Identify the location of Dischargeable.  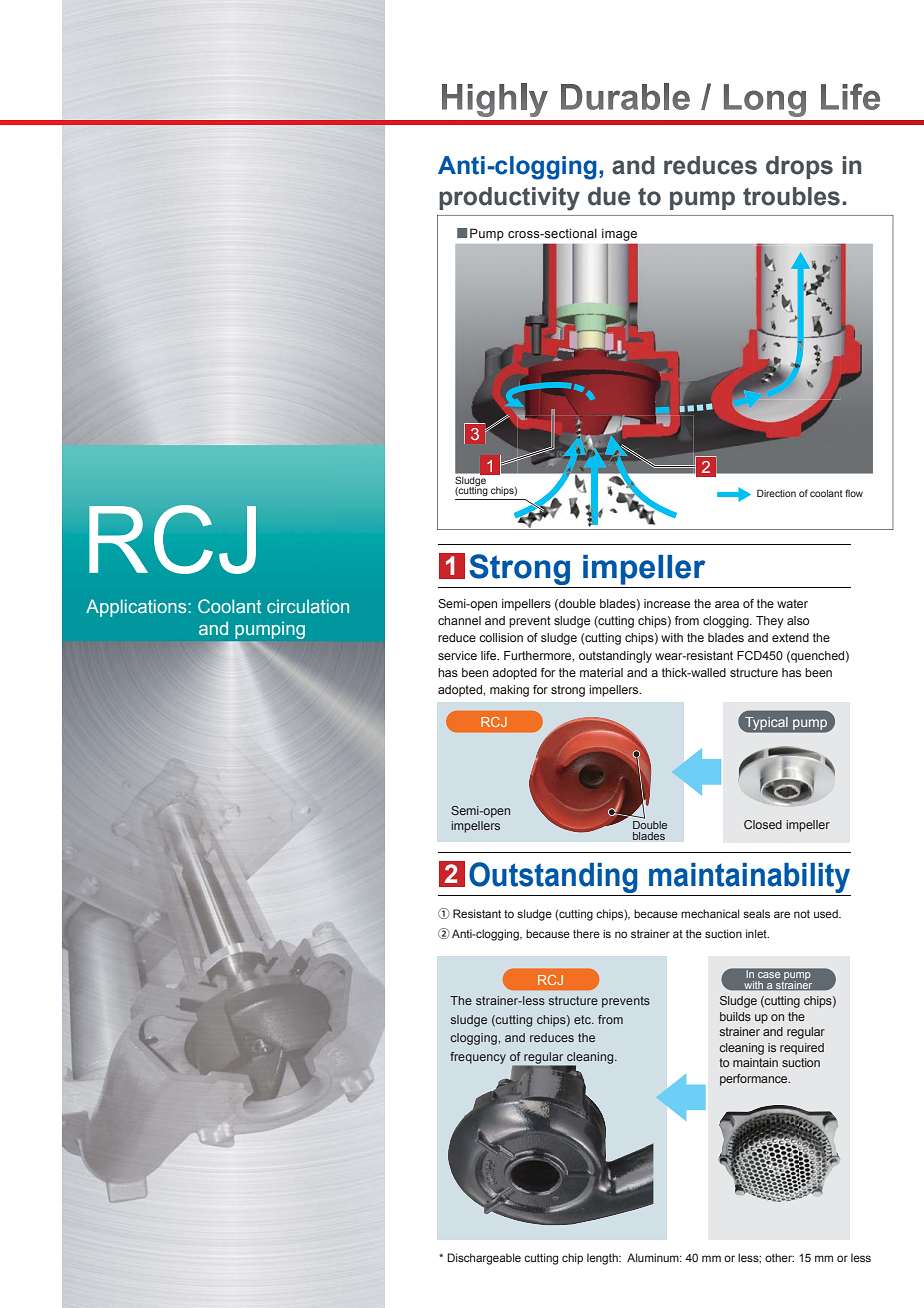
(484, 1259).
